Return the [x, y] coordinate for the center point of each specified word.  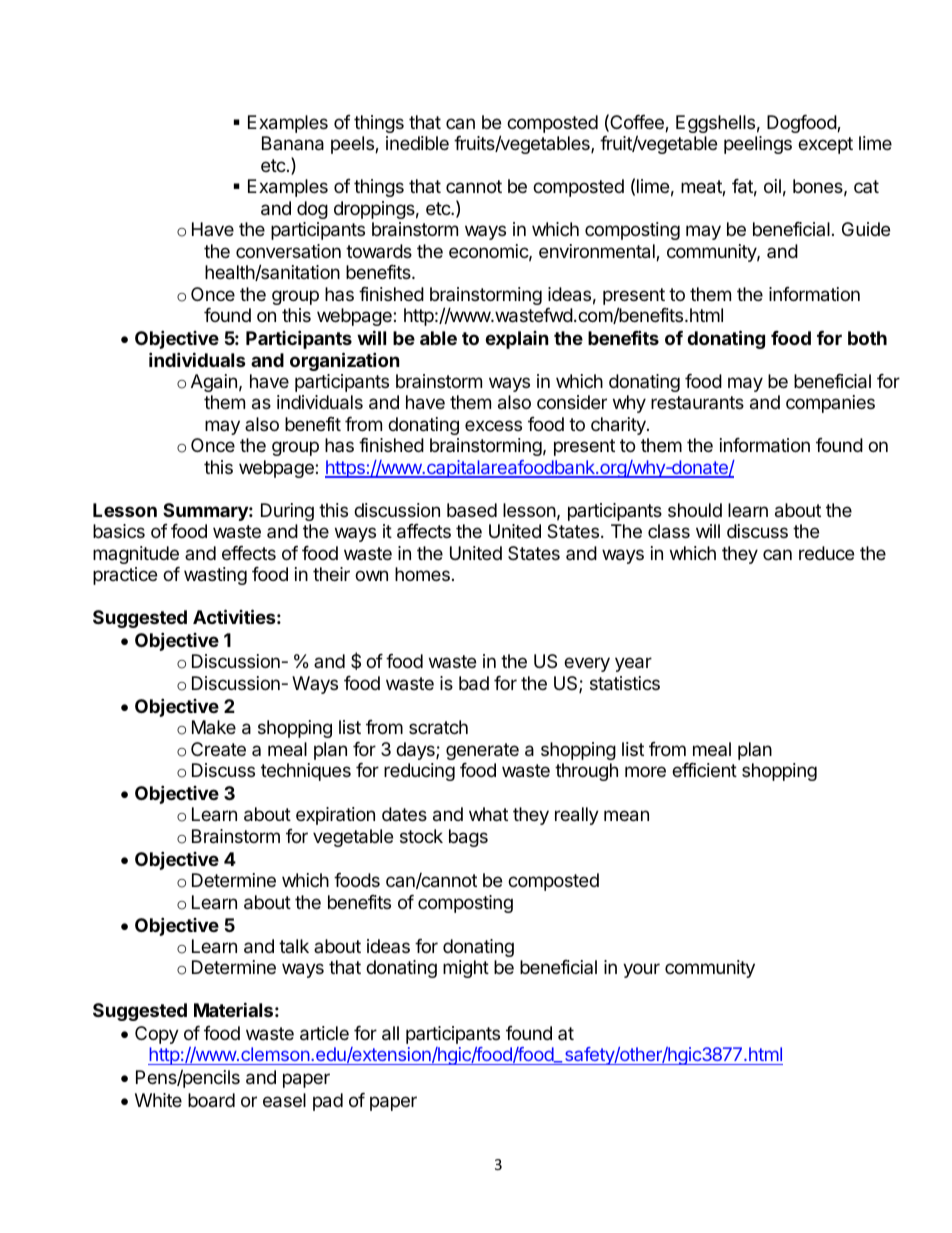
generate [482, 751]
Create [218, 749]
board [211, 1100]
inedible [417, 143]
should [695, 510]
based [472, 510]
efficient [704, 770]
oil [772, 186]
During [287, 512]
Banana [293, 143]
